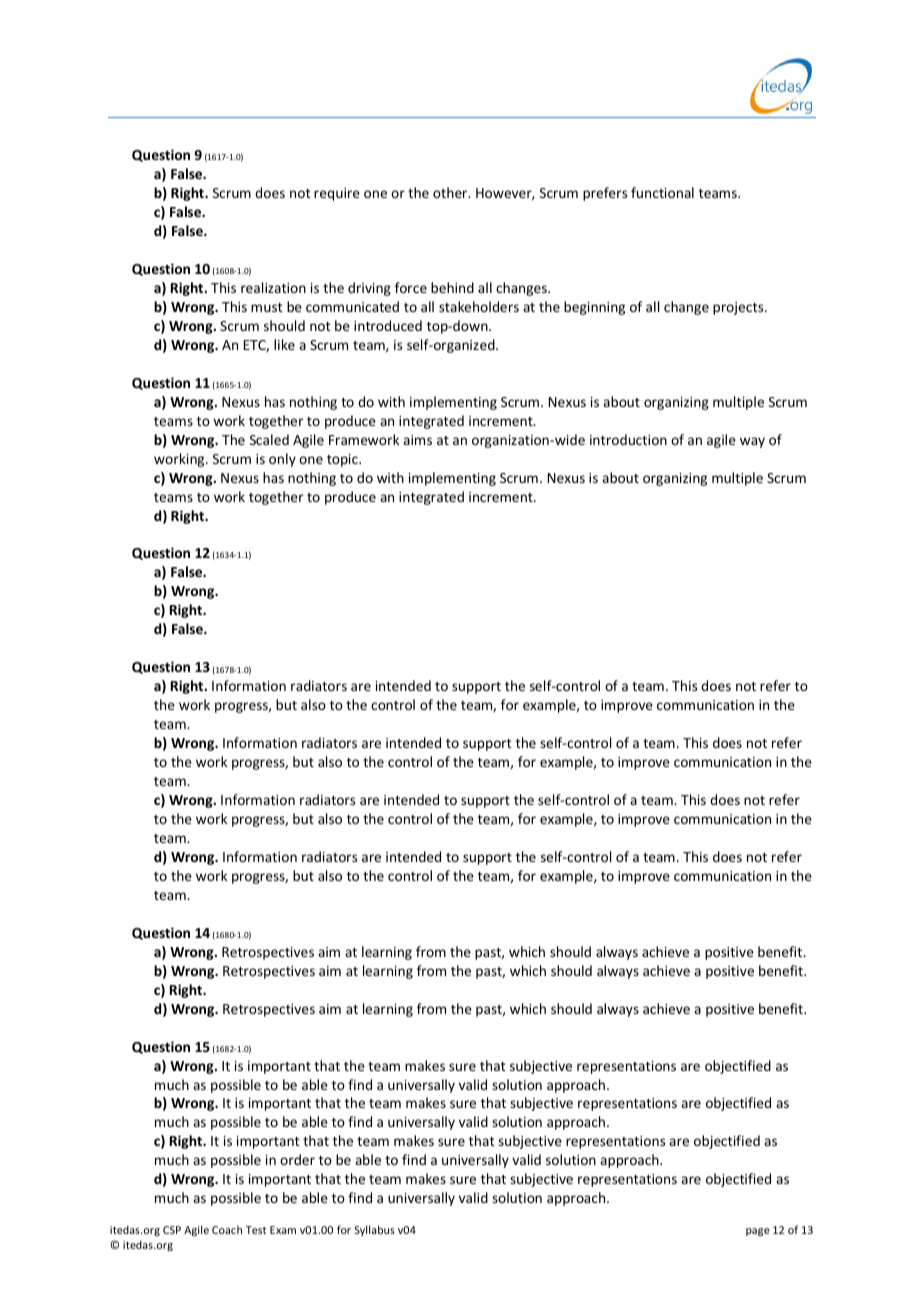 The width and height of the screenshot is (924, 1308). I want to click on Coach, so click(227, 1229).
